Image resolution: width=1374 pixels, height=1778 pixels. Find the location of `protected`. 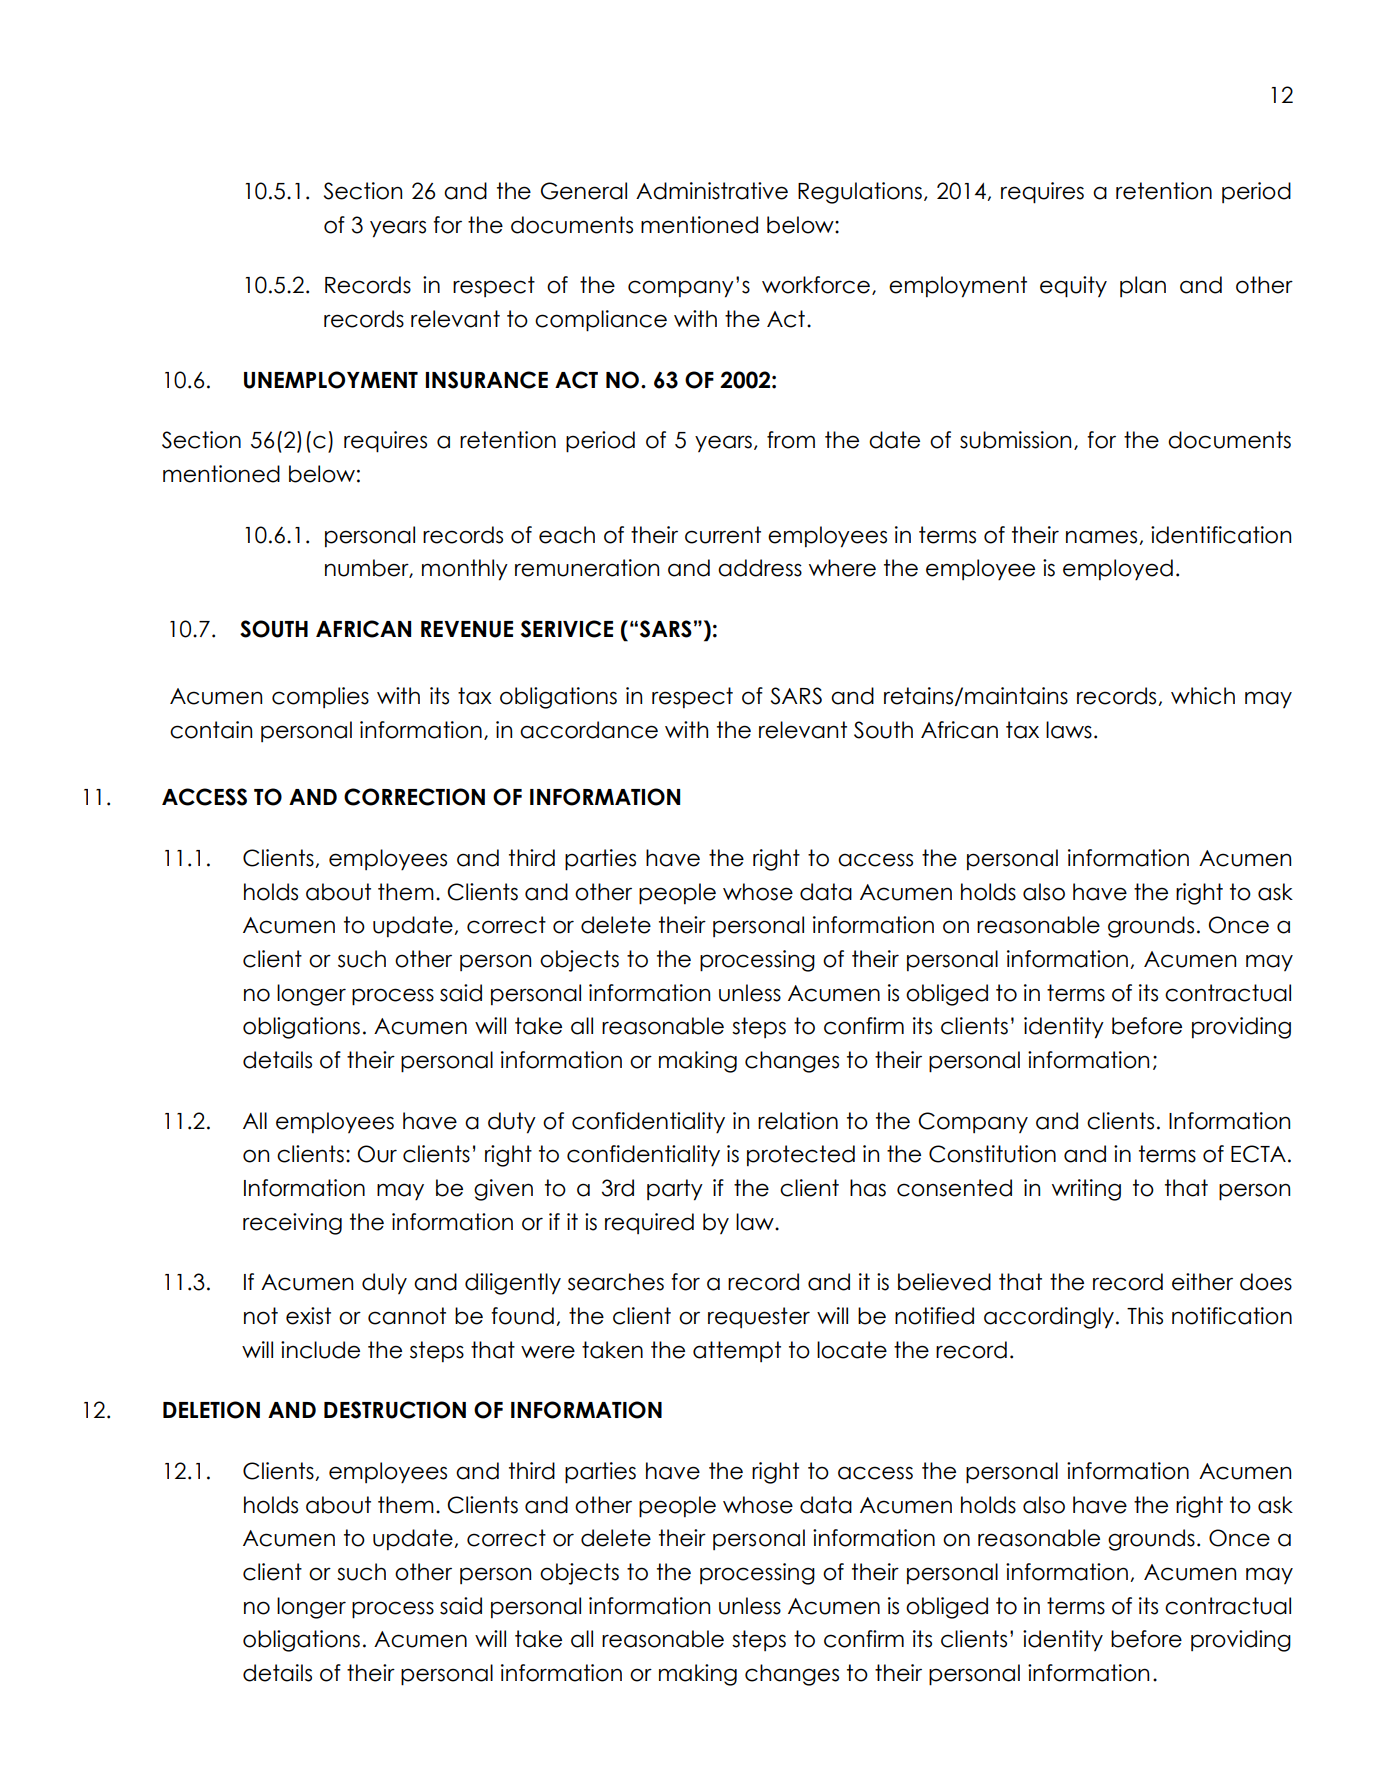

protected is located at coordinates (801, 1155).
